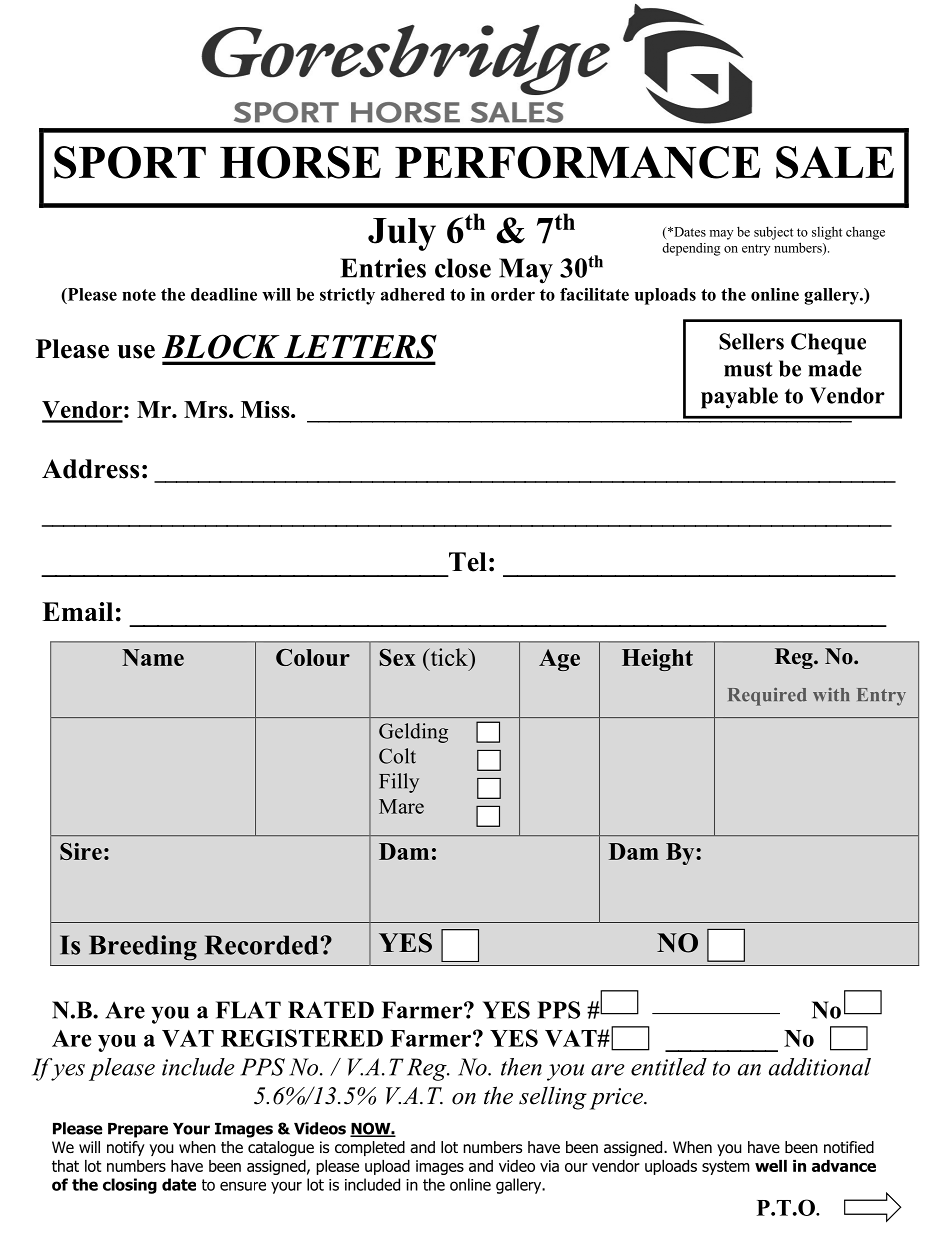 This screenshot has height=1233, width=952. I want to click on additional, so click(820, 1067).
